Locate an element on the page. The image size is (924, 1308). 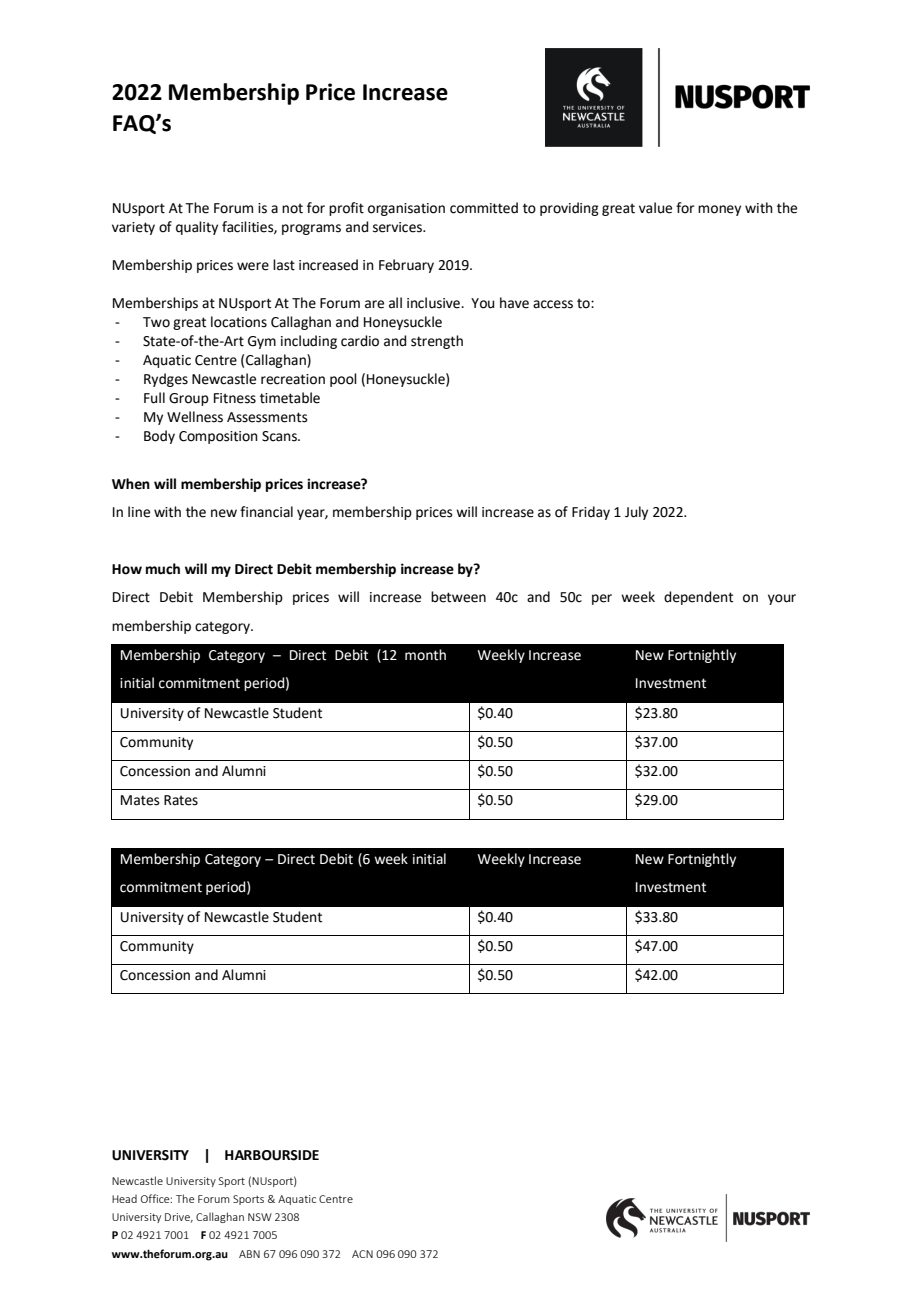
dependent is located at coordinates (698, 598).
